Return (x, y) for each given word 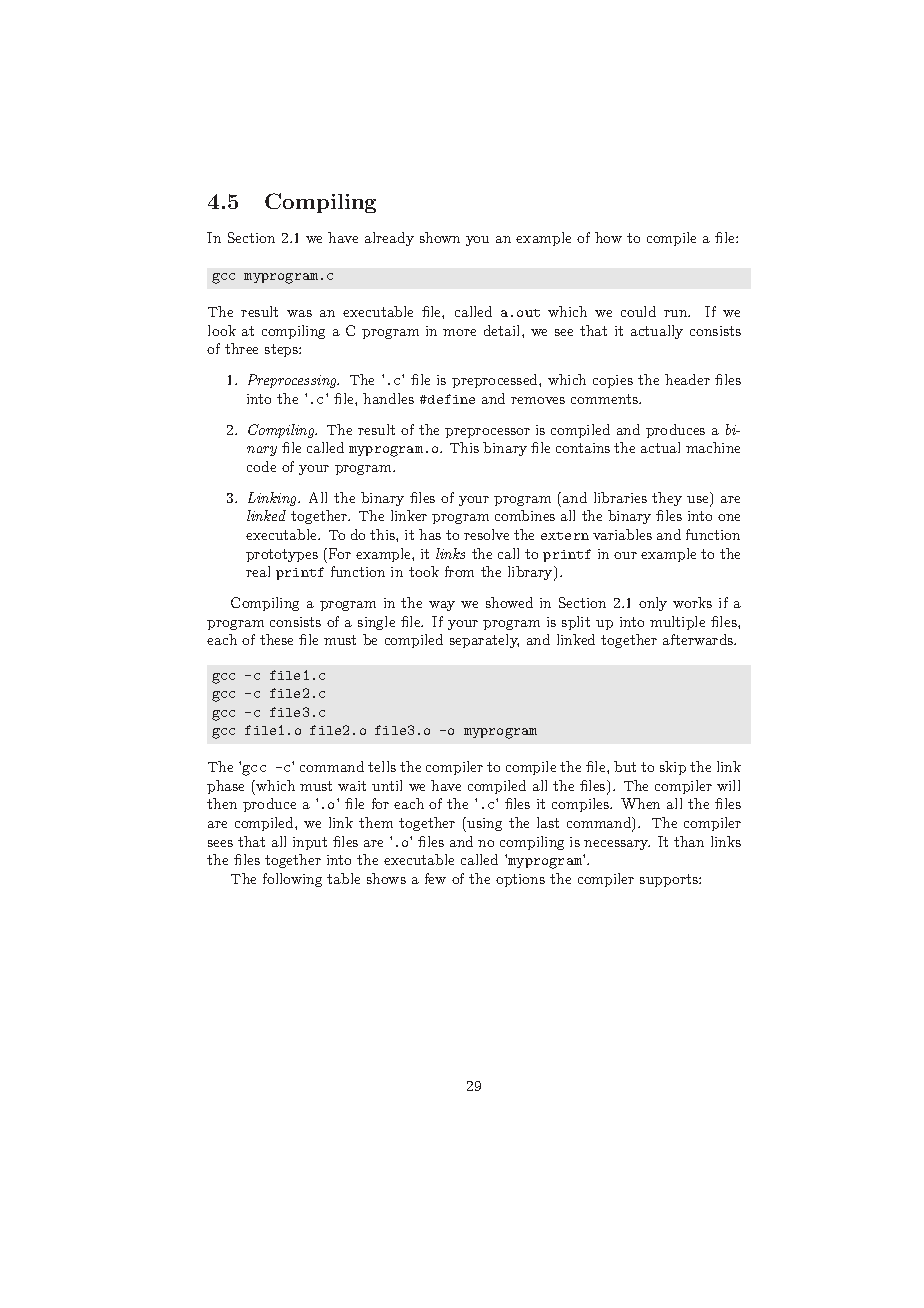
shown (440, 237)
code (261, 466)
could (638, 311)
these (276, 639)
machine (713, 447)
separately (484, 641)
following (292, 880)
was (299, 313)
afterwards (699, 639)
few (435, 878)
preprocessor (487, 433)
